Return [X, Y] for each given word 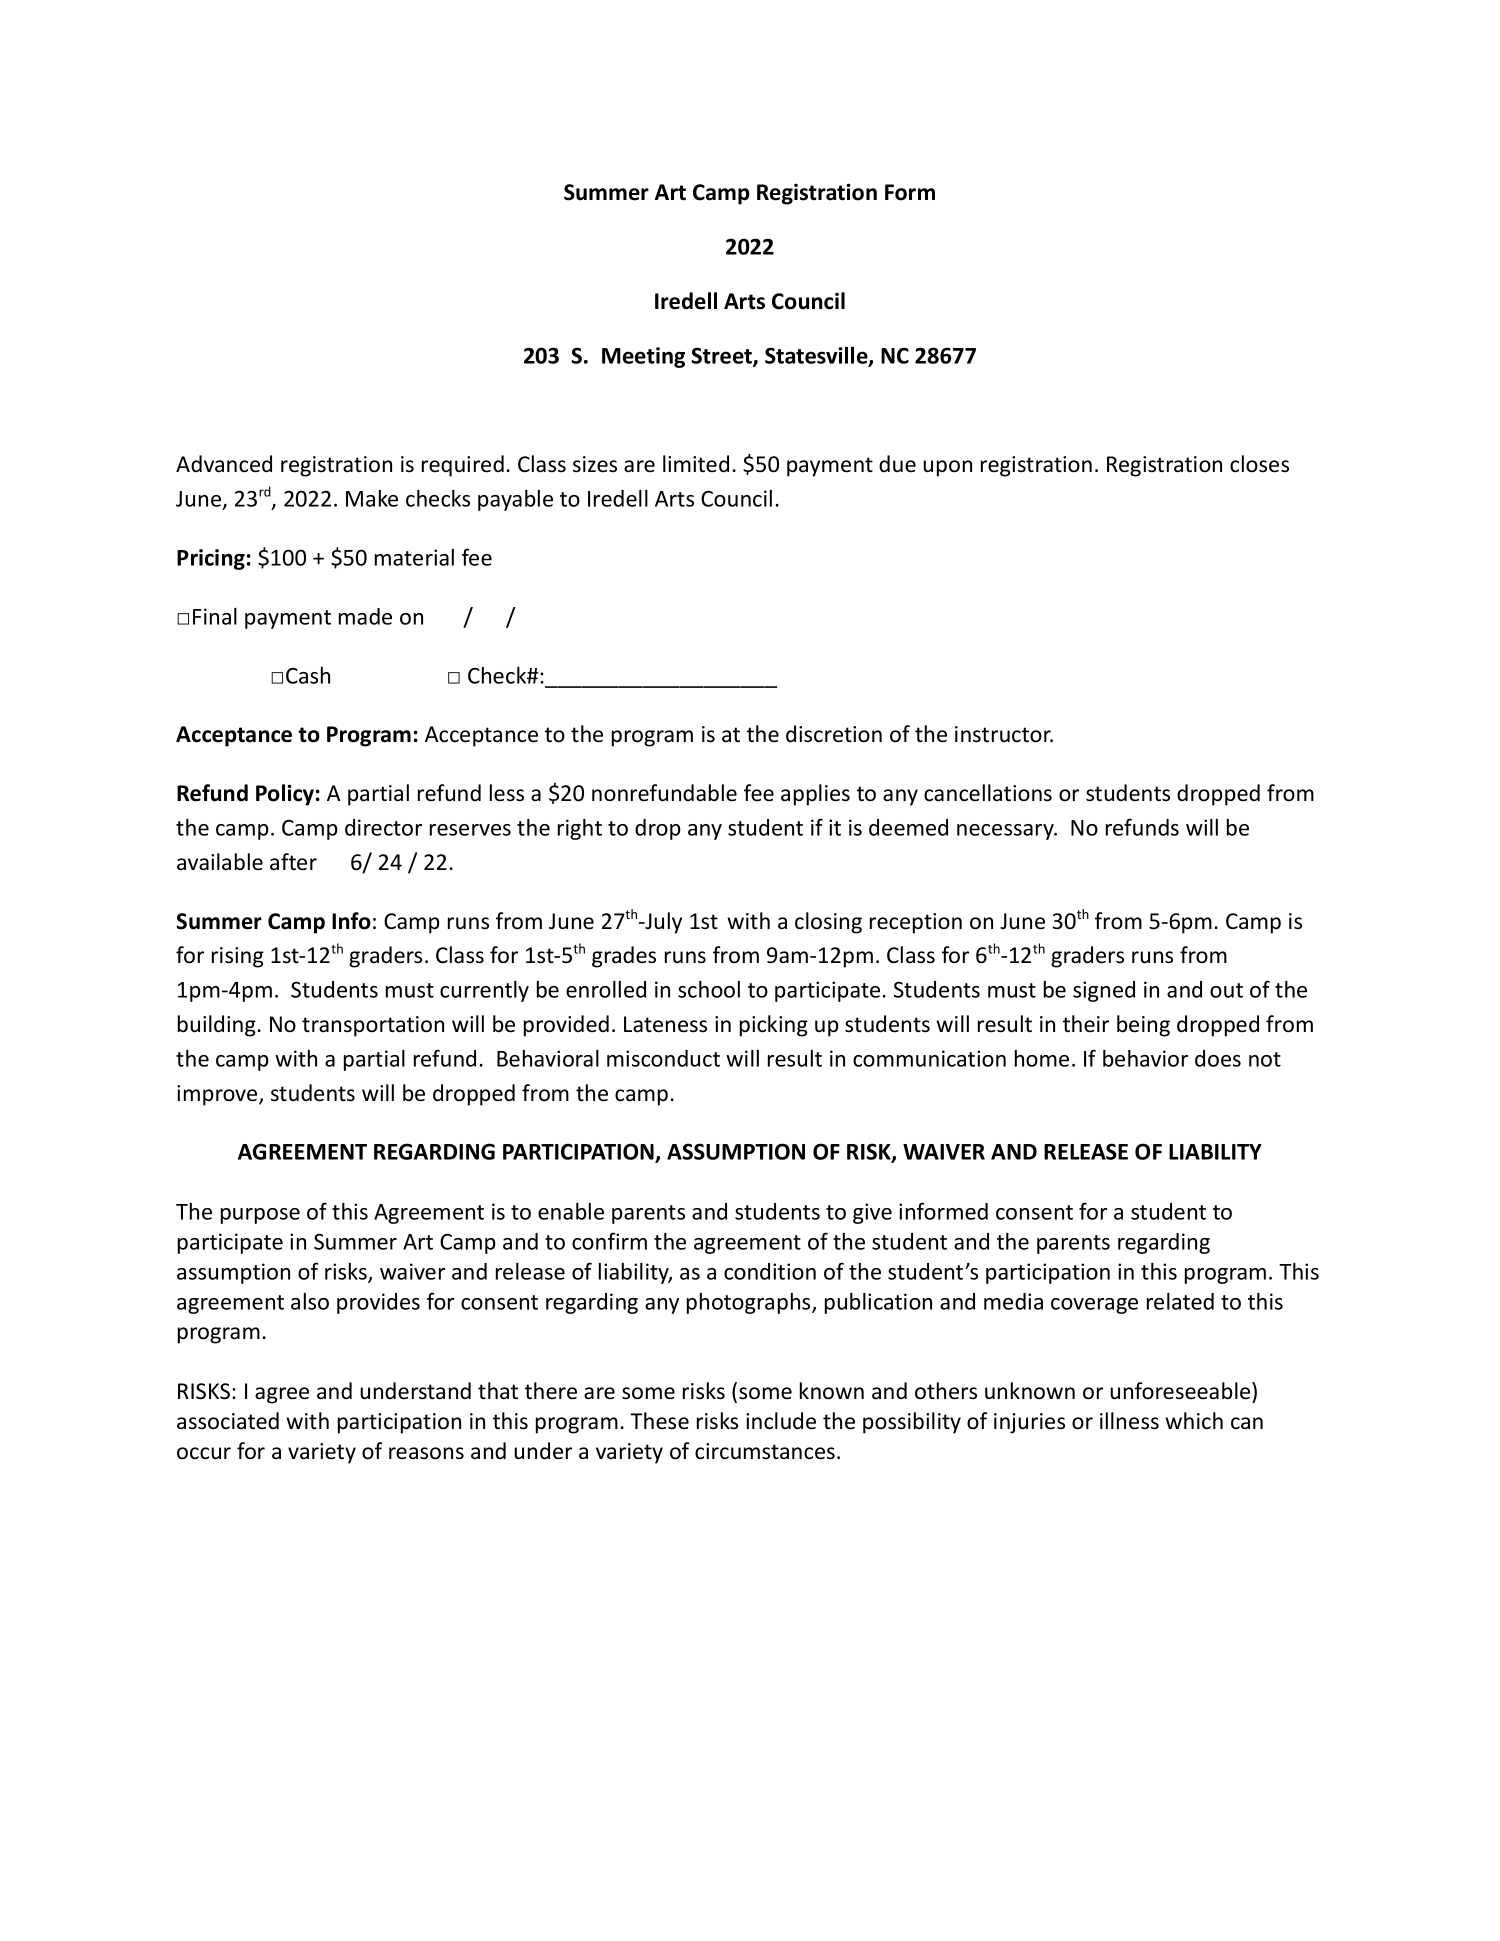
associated [228, 1421]
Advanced [224, 464]
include [781, 1421]
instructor [1004, 734]
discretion [834, 734]
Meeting [643, 357]
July [662, 923]
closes [1259, 464]
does [1218, 1058]
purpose [260, 1216]
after [293, 862]
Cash [308, 675]
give [872, 1213]
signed [1104, 991]
